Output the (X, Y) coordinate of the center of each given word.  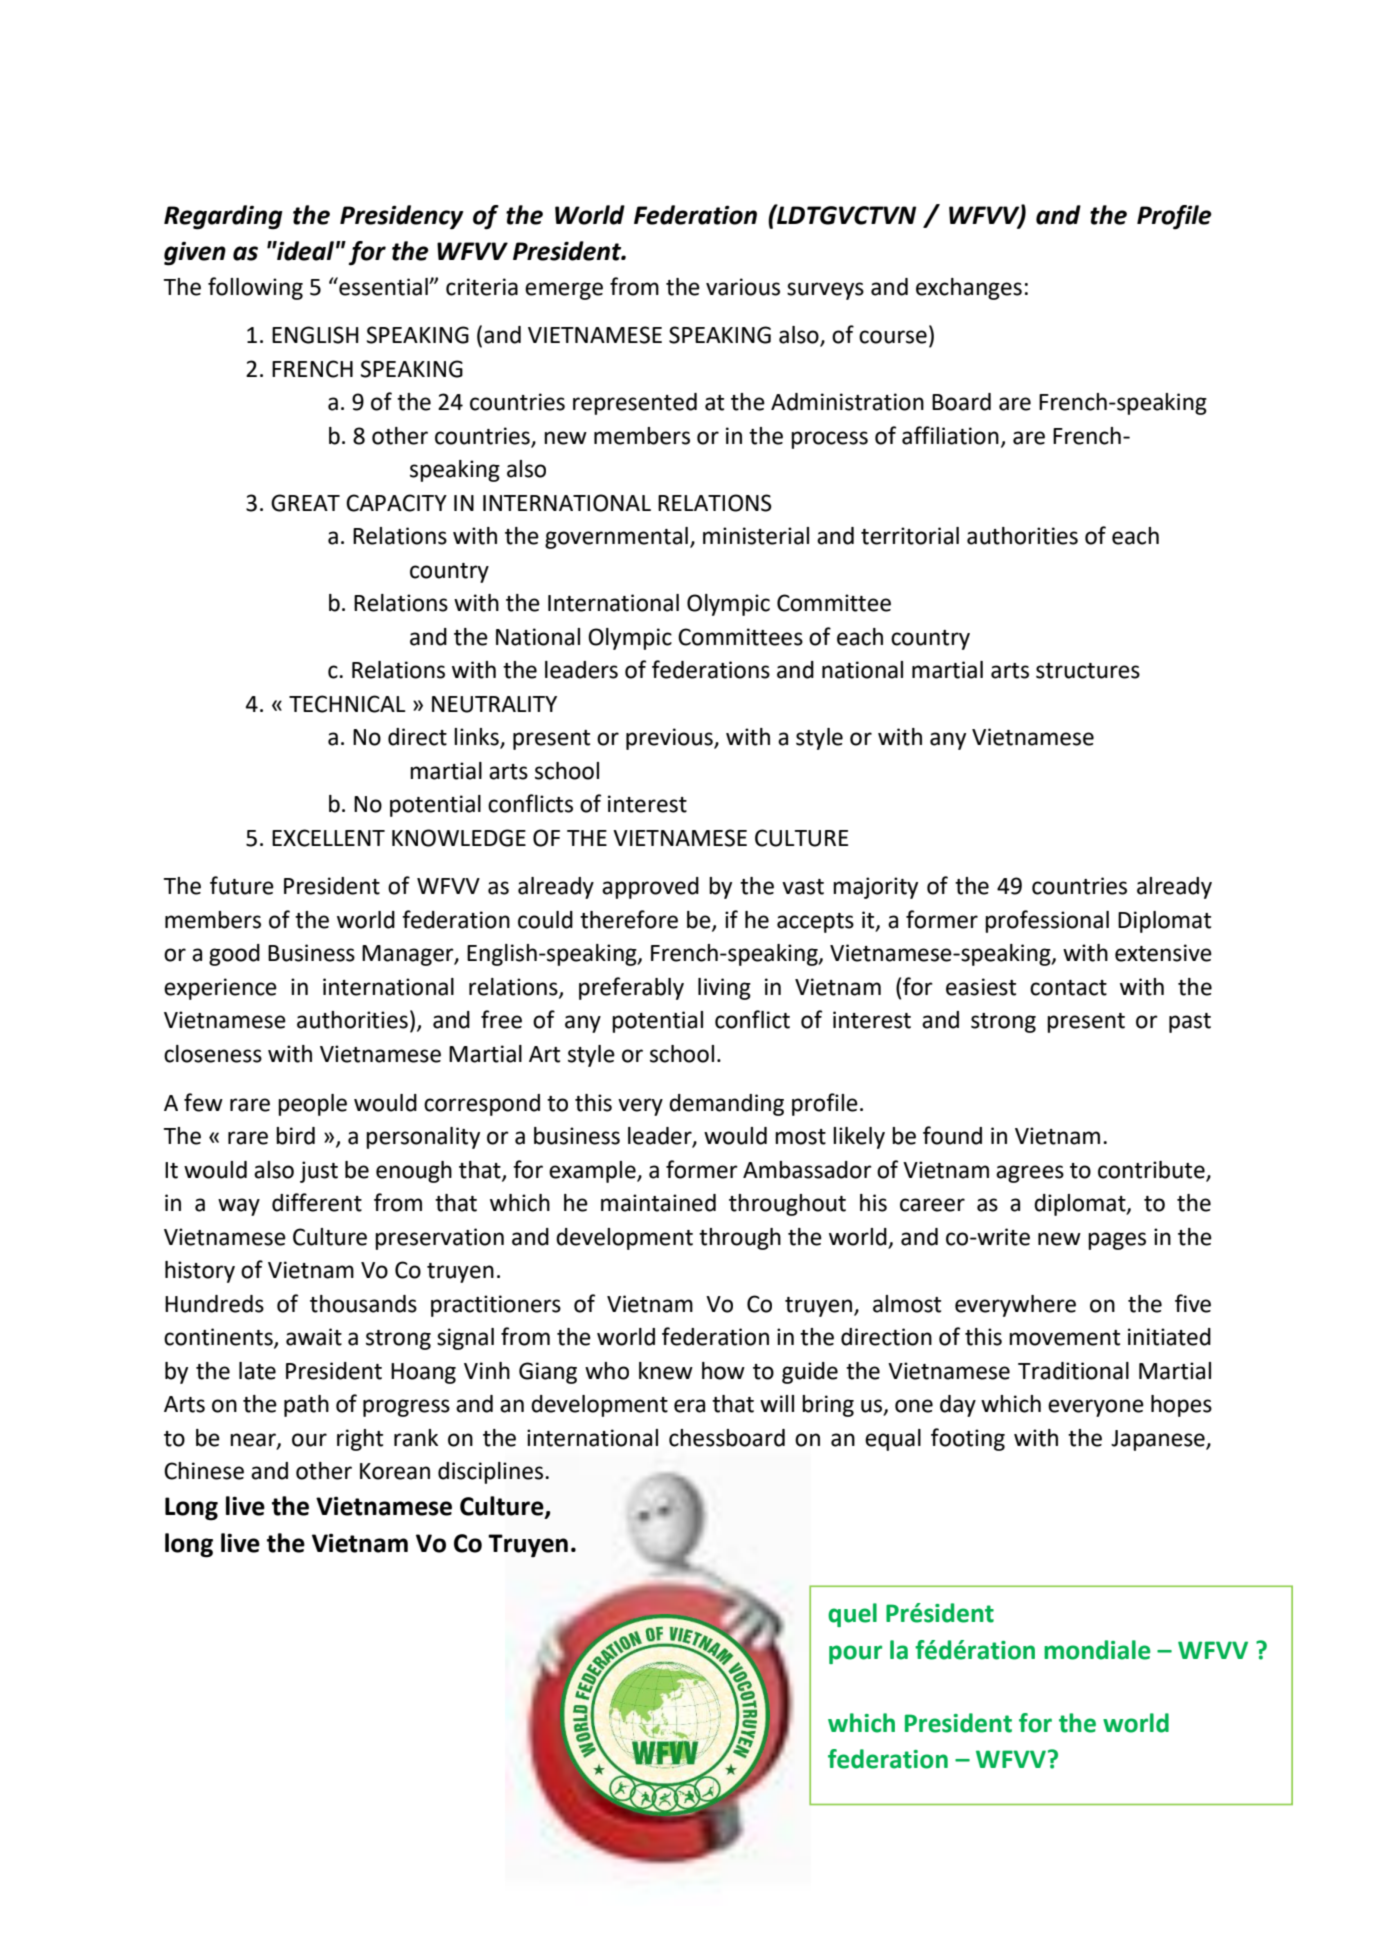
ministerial (756, 536)
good (234, 955)
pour (855, 1654)
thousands (363, 1304)
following (255, 288)
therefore (629, 919)
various (743, 287)
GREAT (305, 503)
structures (1088, 671)
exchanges (969, 289)
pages (1117, 1241)
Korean (395, 1471)
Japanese (1159, 1440)
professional (1047, 921)
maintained (658, 1203)
